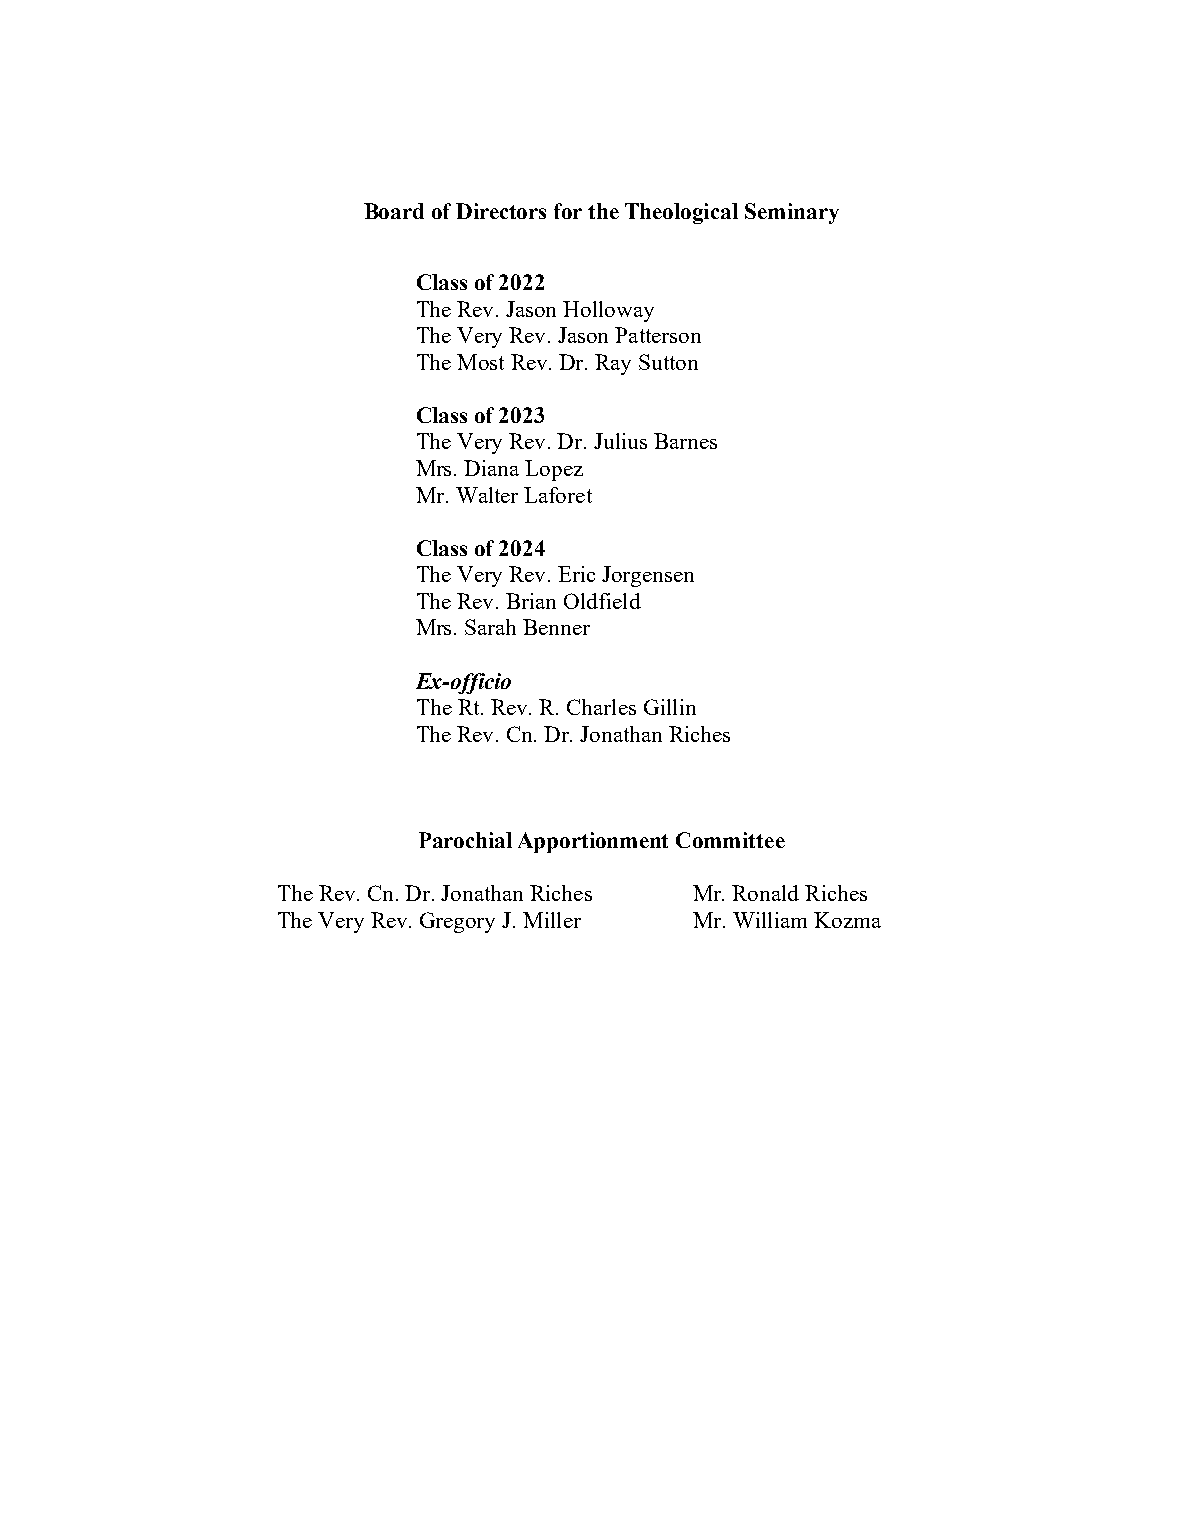  What do you see at coordinates (552, 920) in the document?
I see `Miller` at bounding box center [552, 920].
